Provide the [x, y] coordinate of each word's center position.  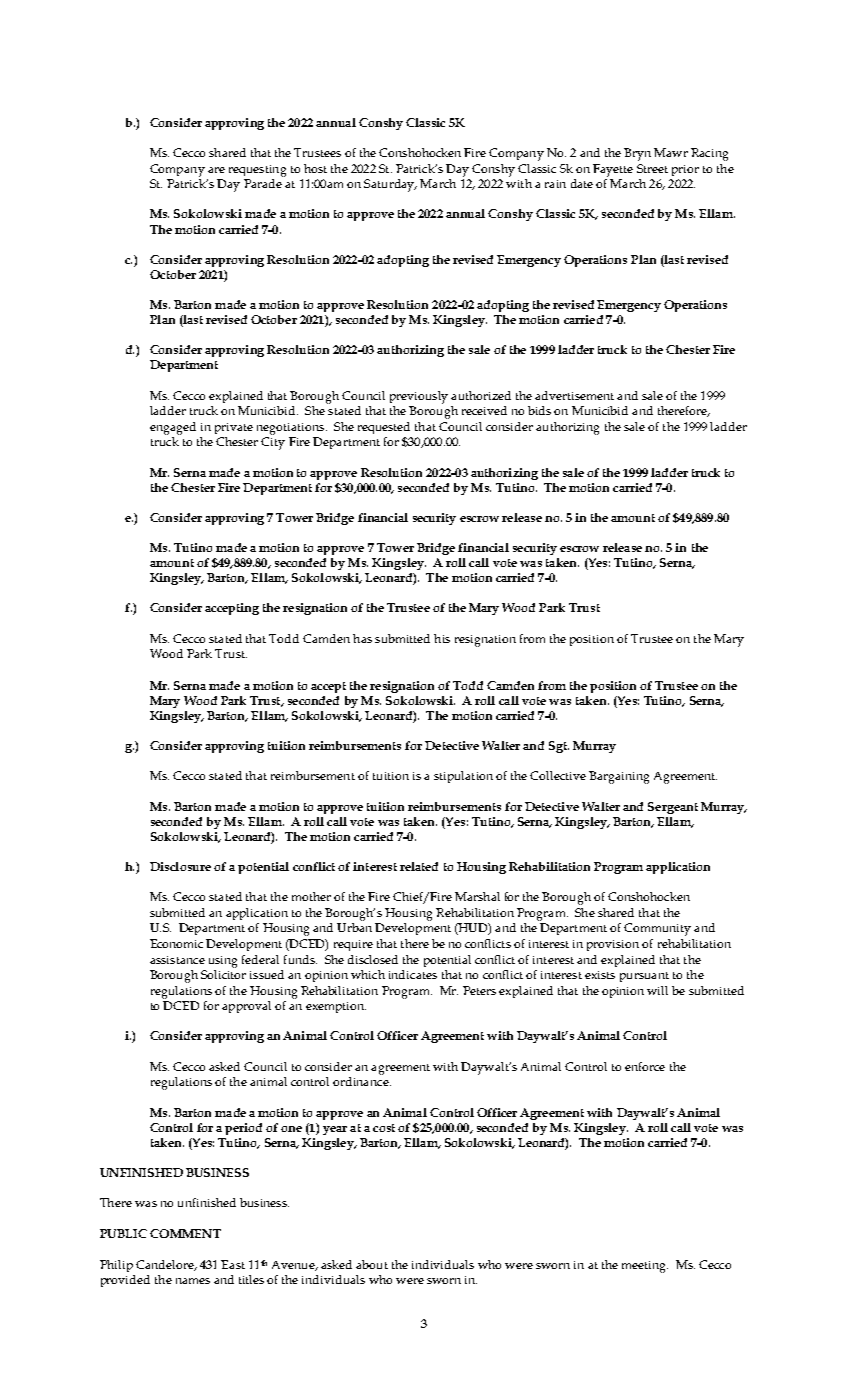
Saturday [390, 185]
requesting [257, 171]
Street [652, 168]
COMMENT [185, 1233]
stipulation [463, 777]
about [372, 1264]
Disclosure [180, 866]
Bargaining [619, 777]
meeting [645, 1267]
